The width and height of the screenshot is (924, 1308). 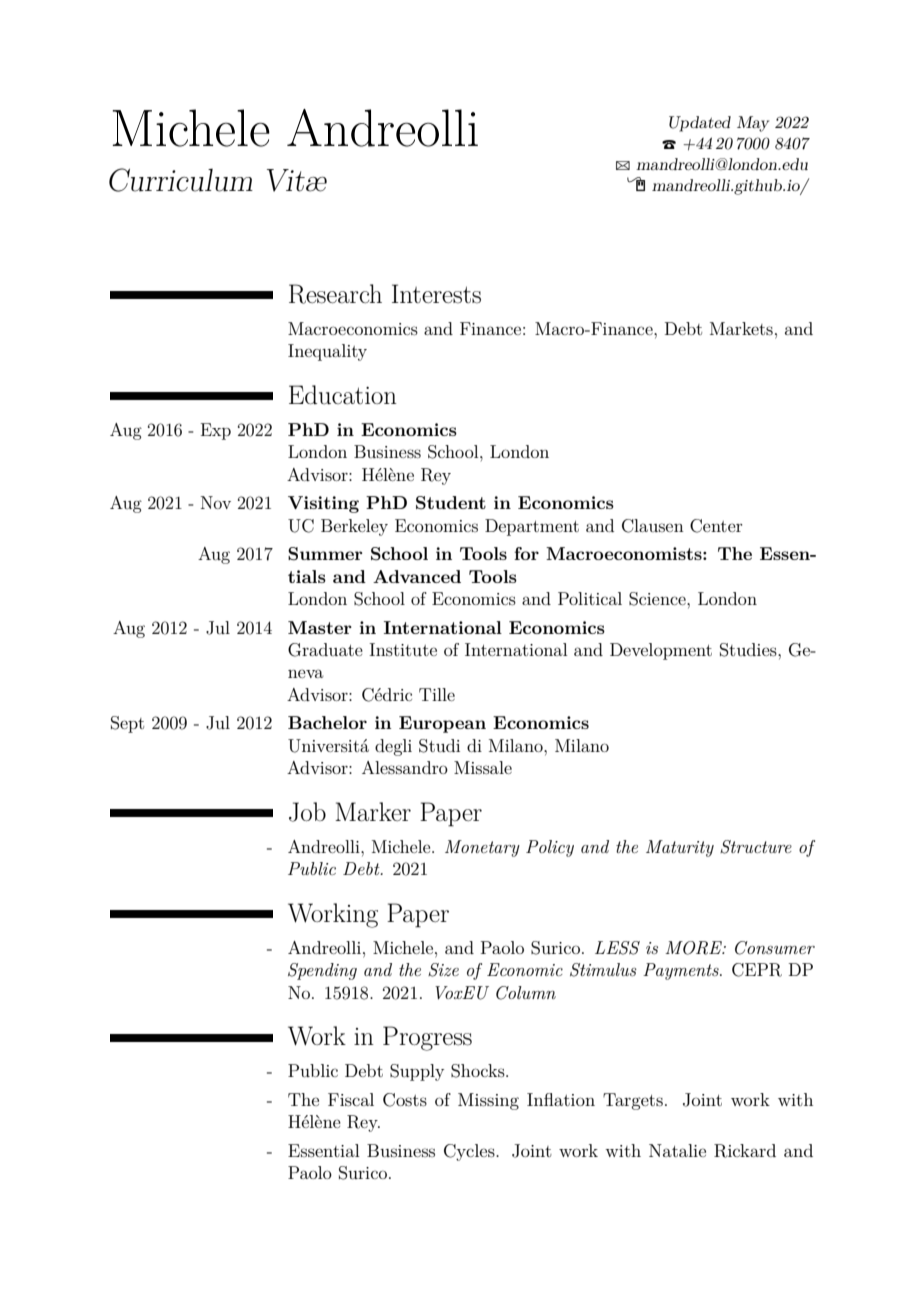 I want to click on Fiscal, so click(x=351, y=1099).
